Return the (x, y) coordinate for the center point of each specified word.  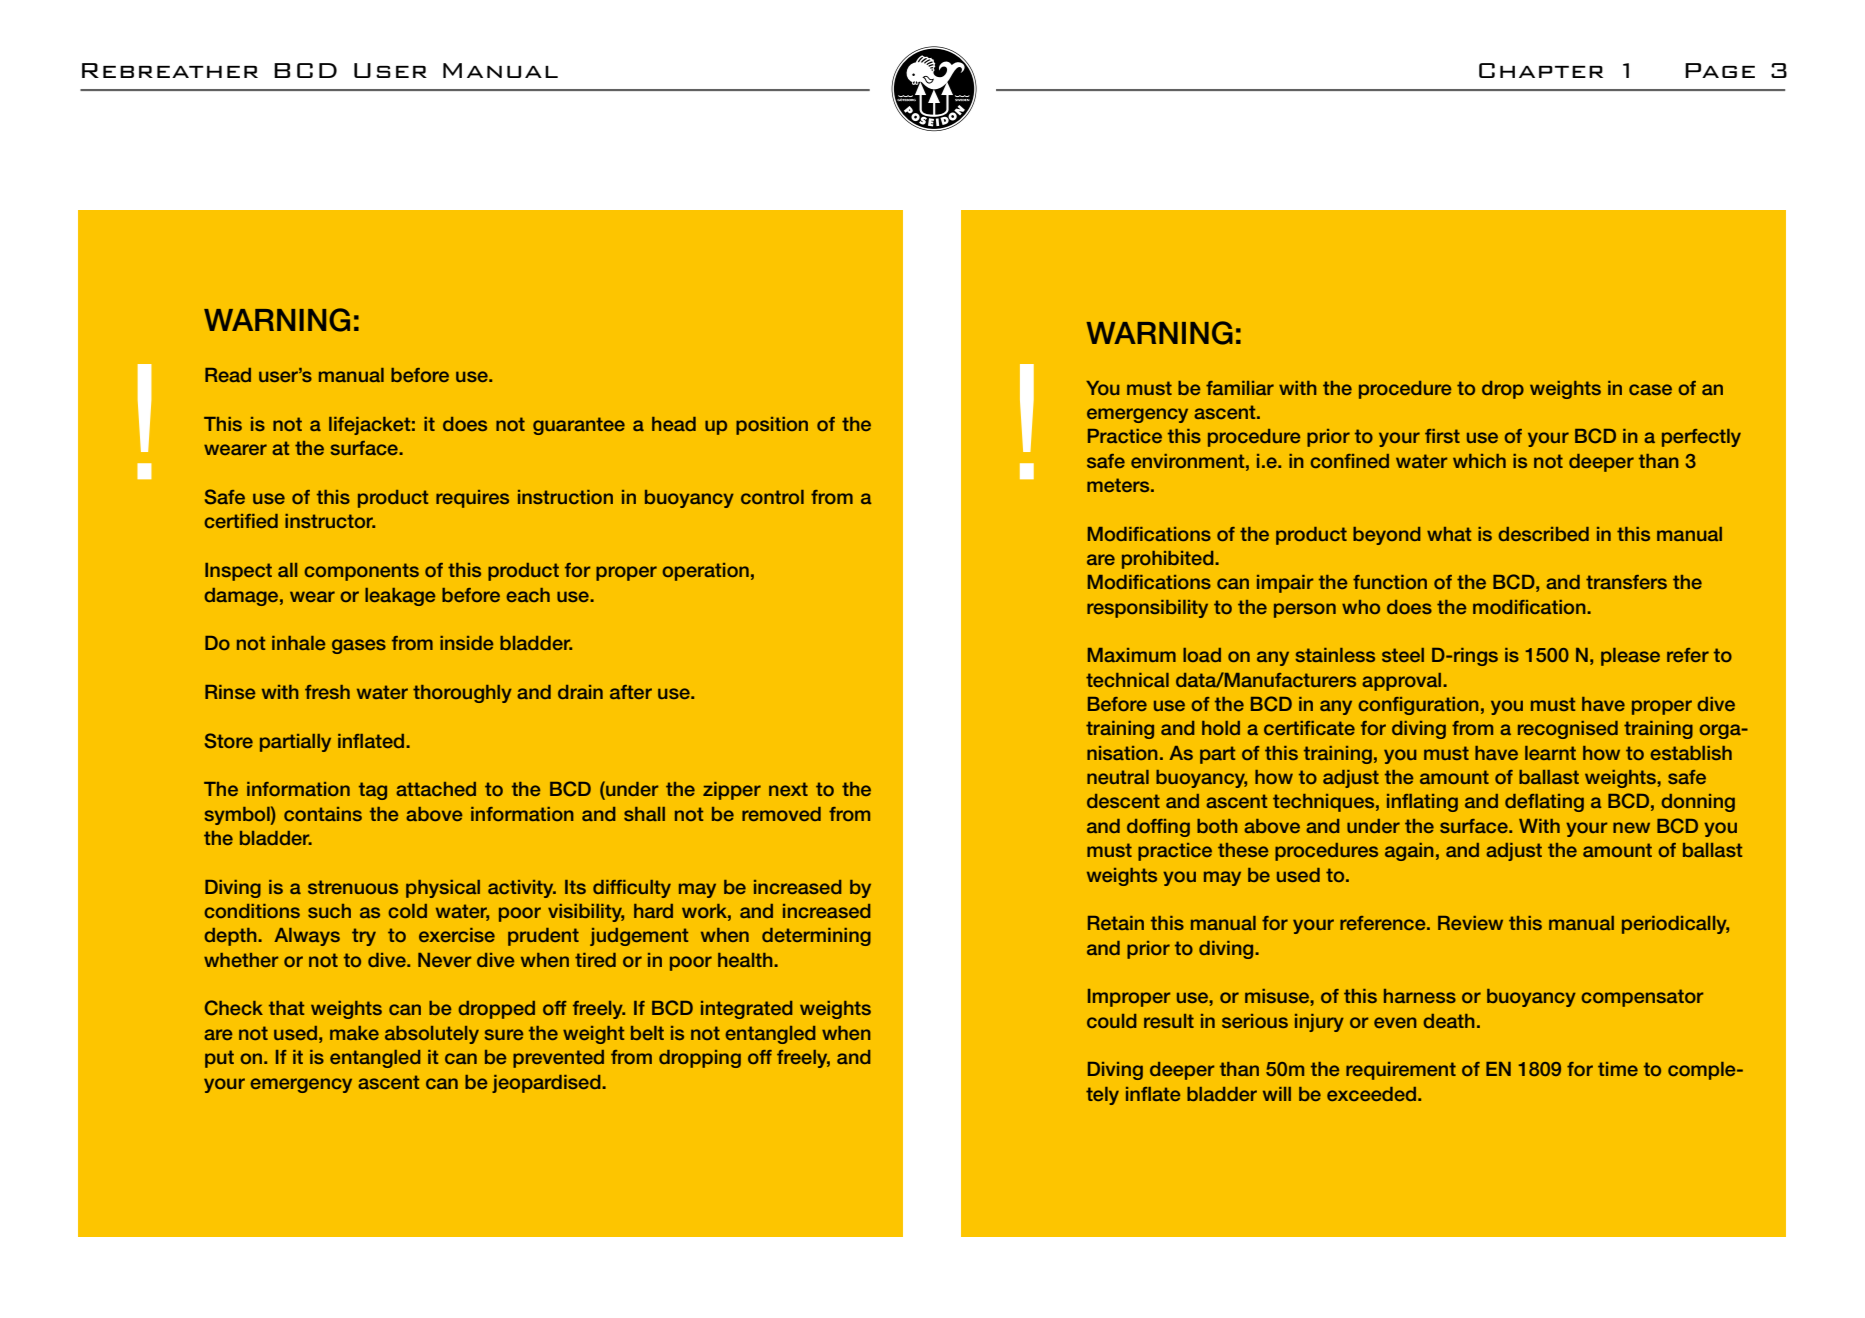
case (1650, 389)
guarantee (579, 426)
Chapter (1541, 70)
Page (1720, 70)
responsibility (1147, 609)
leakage (400, 597)
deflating (1544, 803)
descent (1123, 801)
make (354, 1033)
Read (228, 375)
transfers (1626, 582)
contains (323, 814)
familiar (1240, 388)
